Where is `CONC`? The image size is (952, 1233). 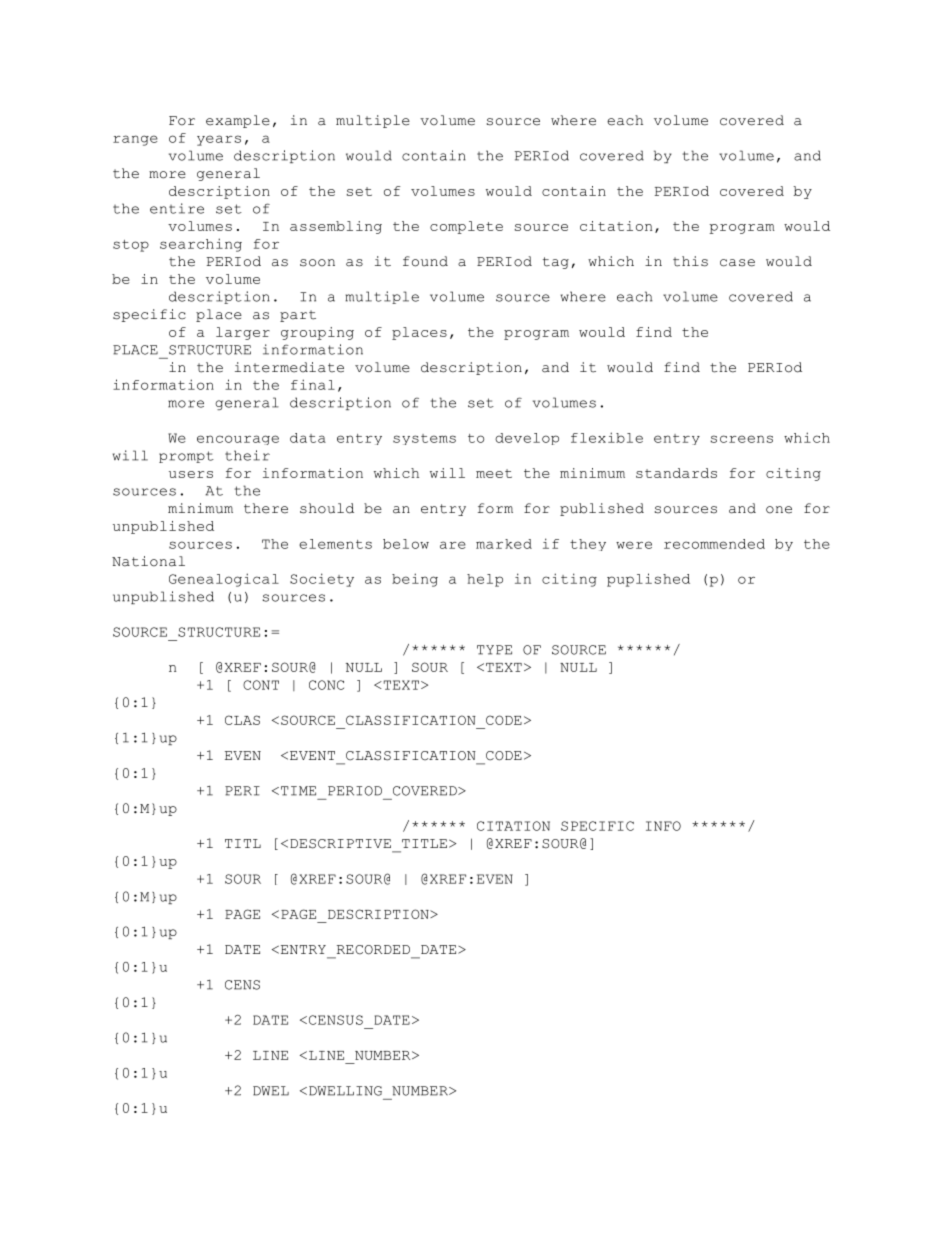 CONC is located at coordinates (326, 685).
